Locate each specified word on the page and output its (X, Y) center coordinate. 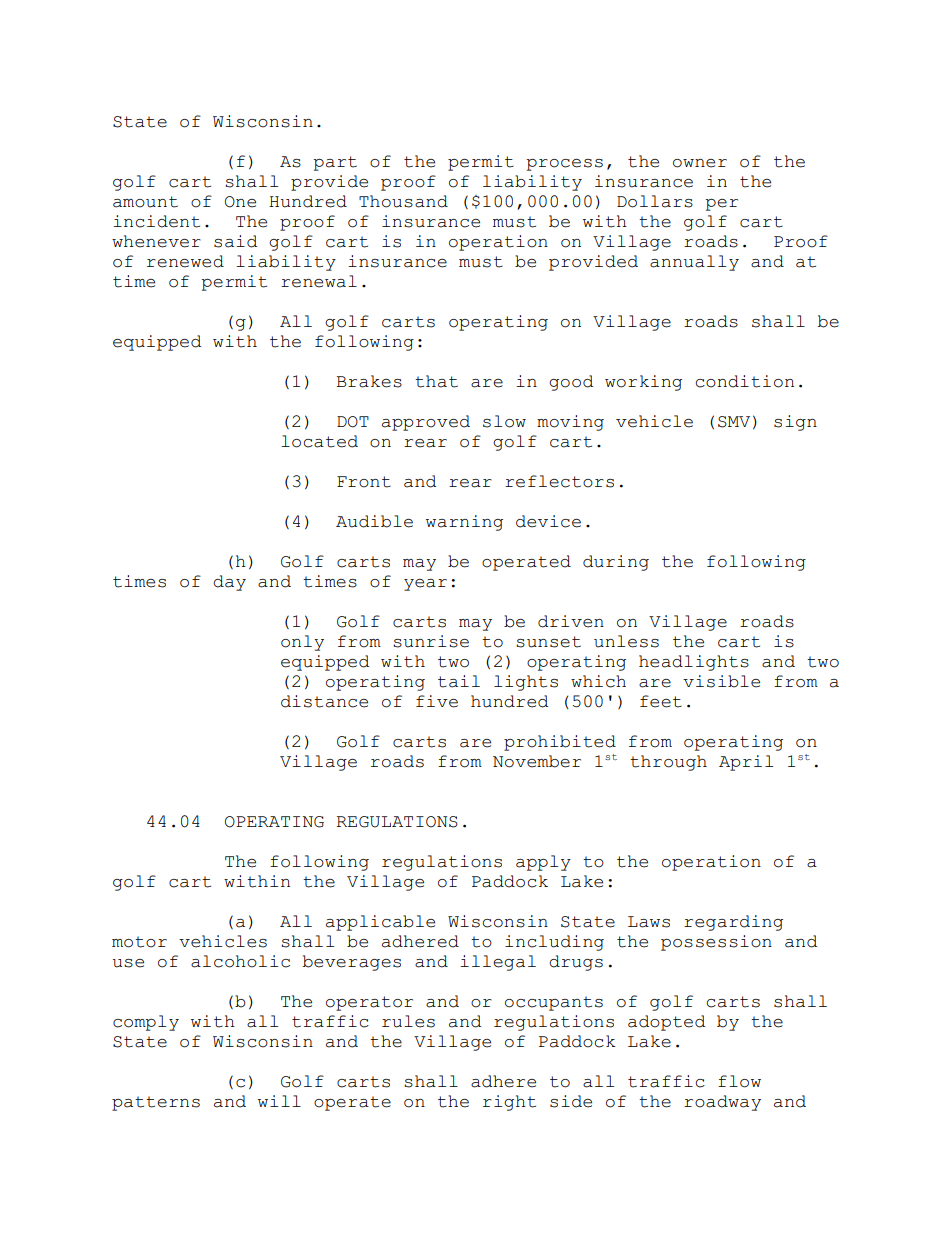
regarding (733, 923)
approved (426, 423)
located (319, 441)
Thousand (403, 201)
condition (745, 381)
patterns (156, 1103)
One (240, 202)
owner (700, 163)
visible (721, 681)
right (509, 1103)
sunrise (431, 641)
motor (139, 942)
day (229, 583)
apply (543, 863)
